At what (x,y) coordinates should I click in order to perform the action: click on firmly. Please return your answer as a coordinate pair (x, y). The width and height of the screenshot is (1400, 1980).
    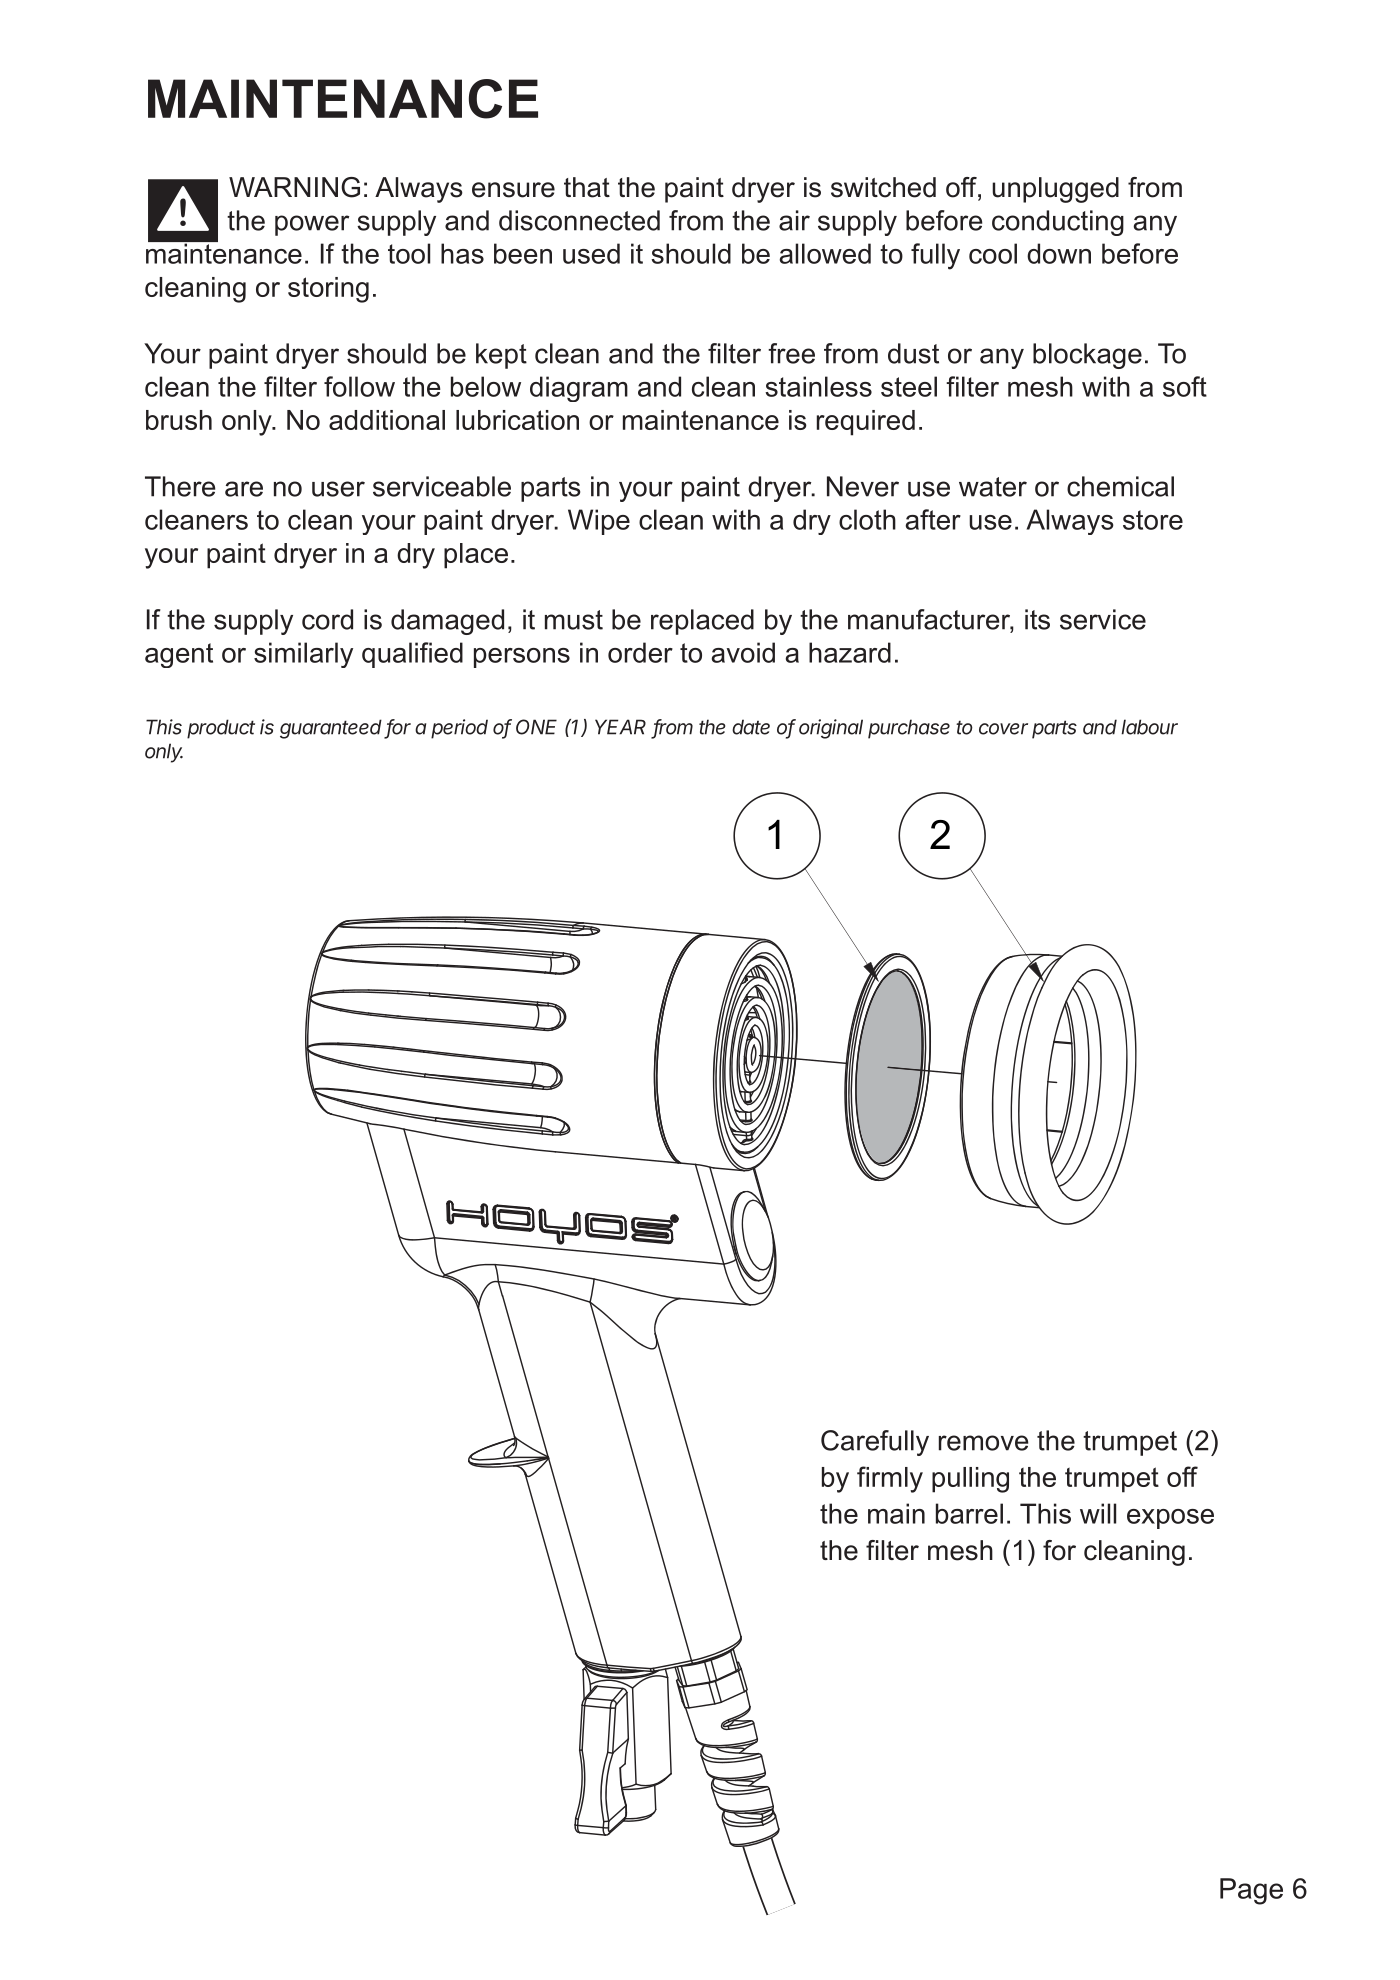
    Looking at the image, I should click on (890, 1479).
